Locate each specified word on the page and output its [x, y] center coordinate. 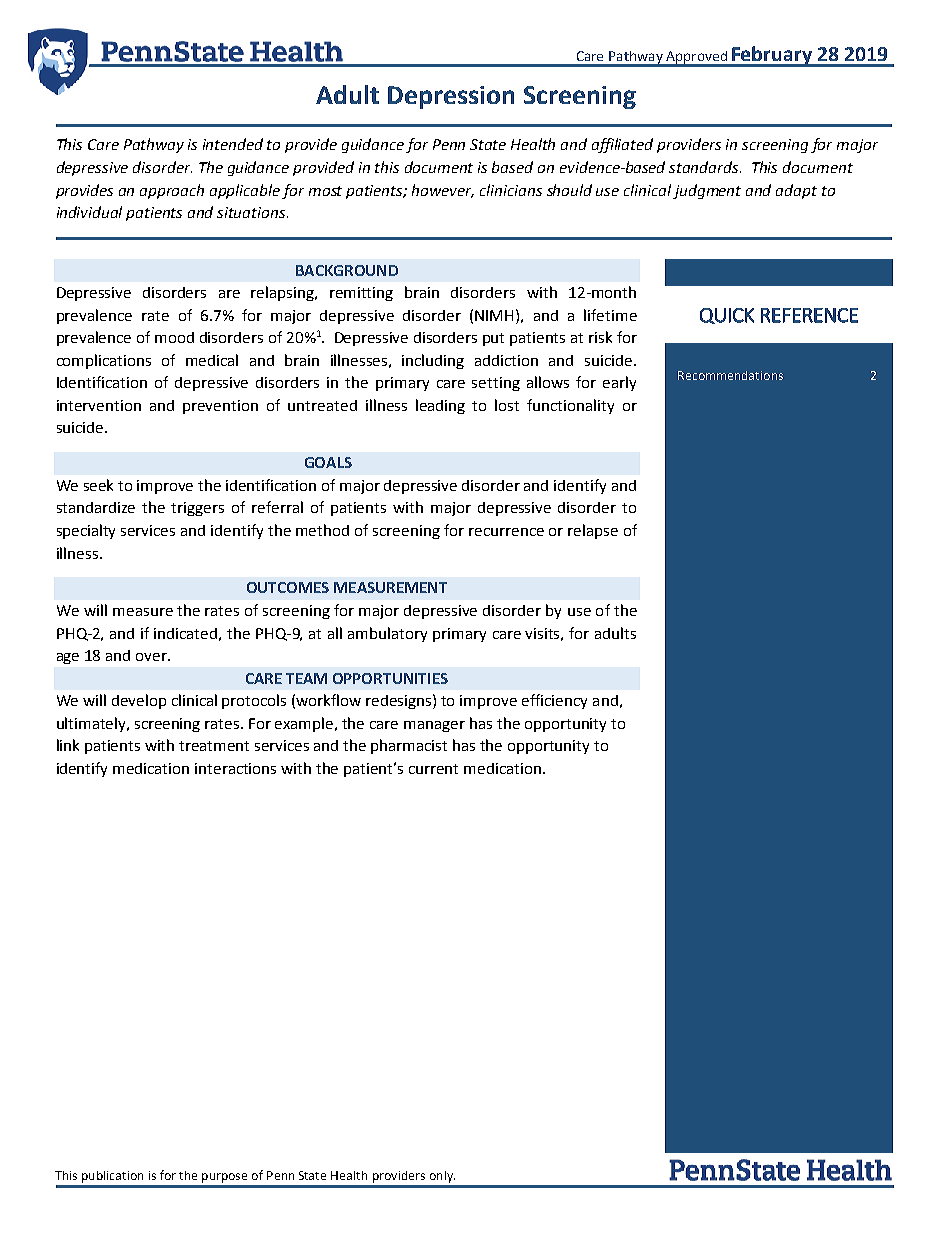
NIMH [494, 315]
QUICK [727, 316]
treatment [214, 746]
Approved [696, 58]
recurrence [506, 532]
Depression [451, 97]
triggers [197, 509]
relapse [593, 531]
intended [233, 144]
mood [174, 337]
